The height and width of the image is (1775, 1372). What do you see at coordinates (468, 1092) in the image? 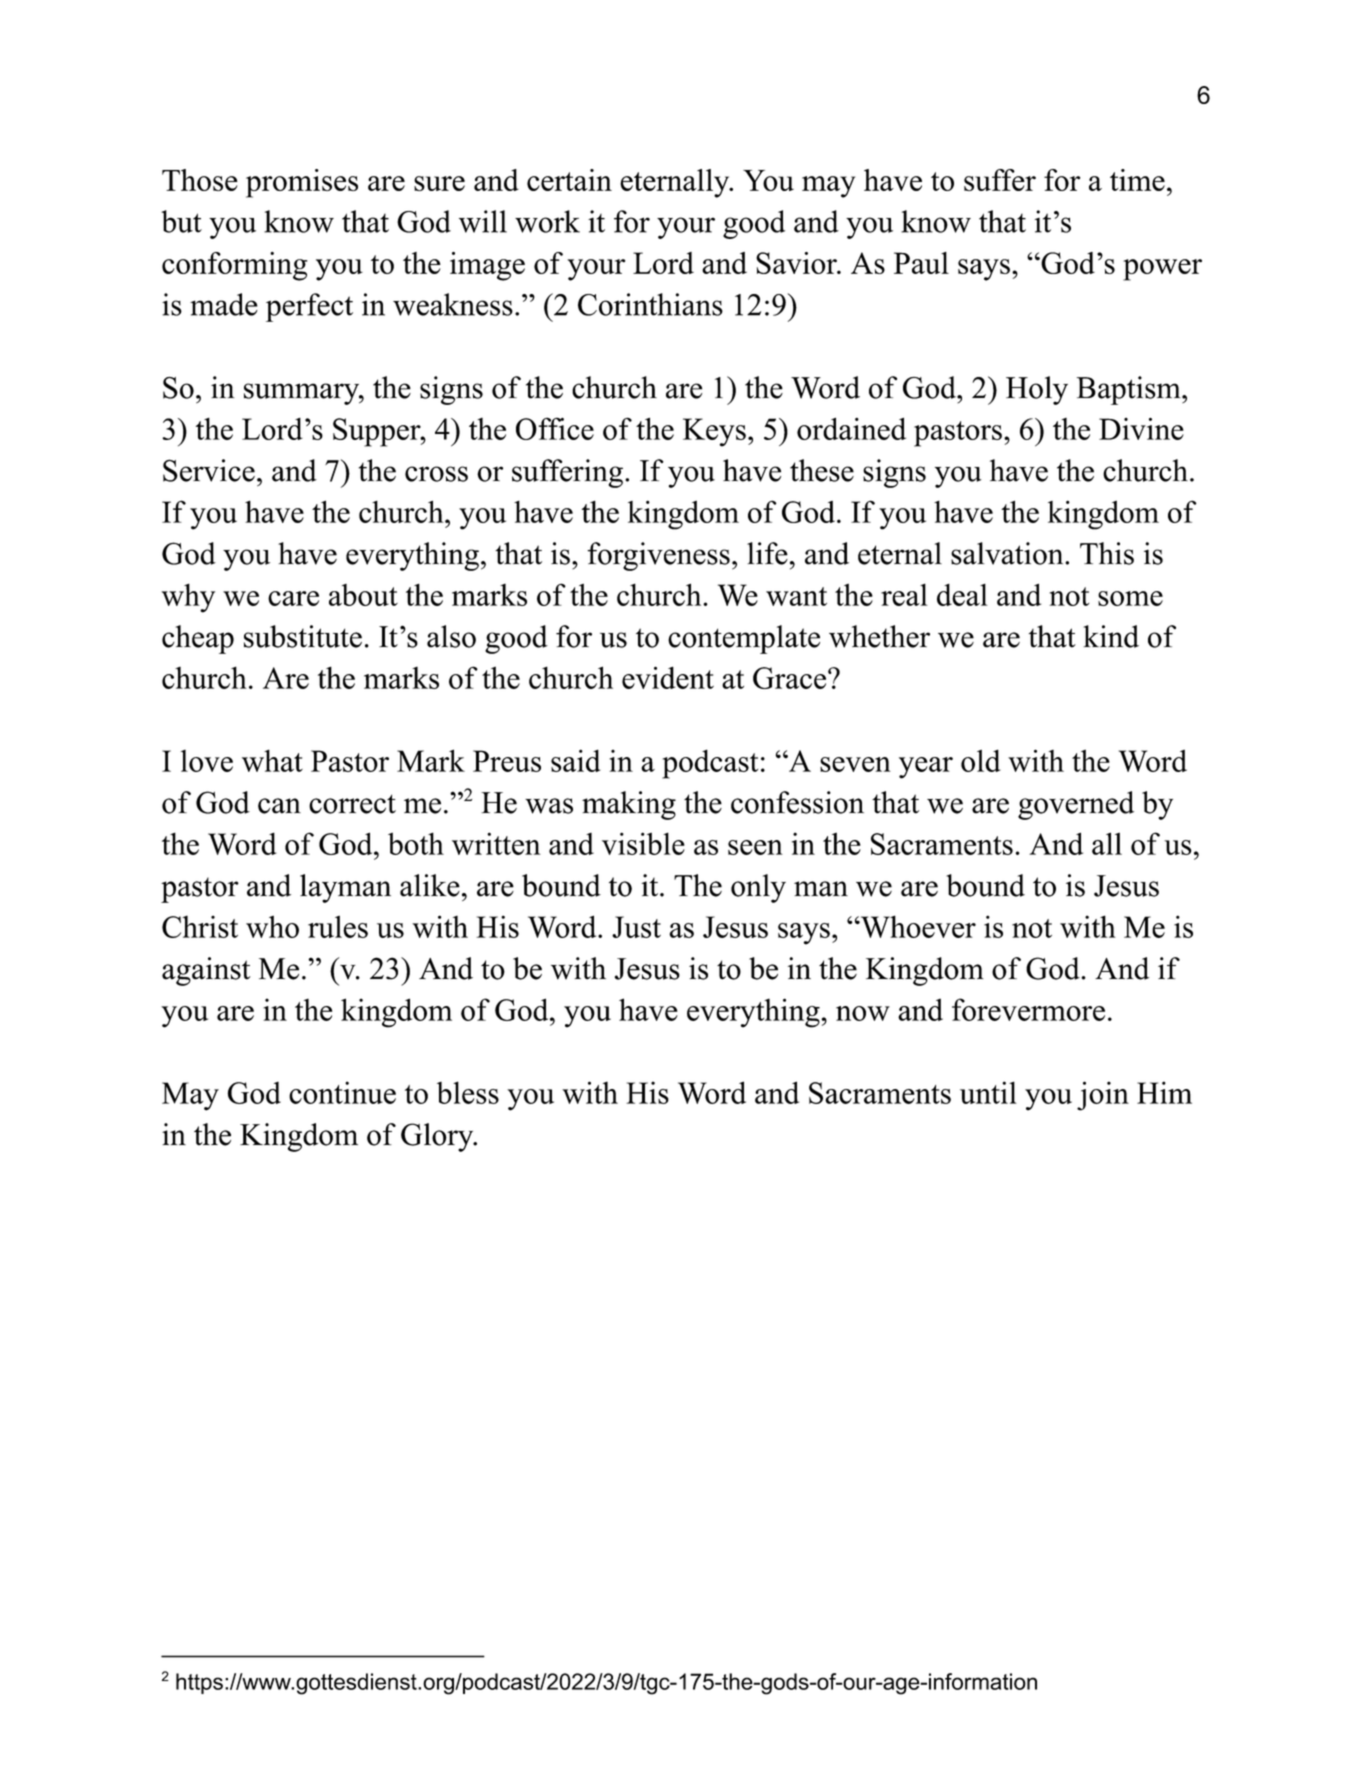
I see `bless` at bounding box center [468, 1092].
